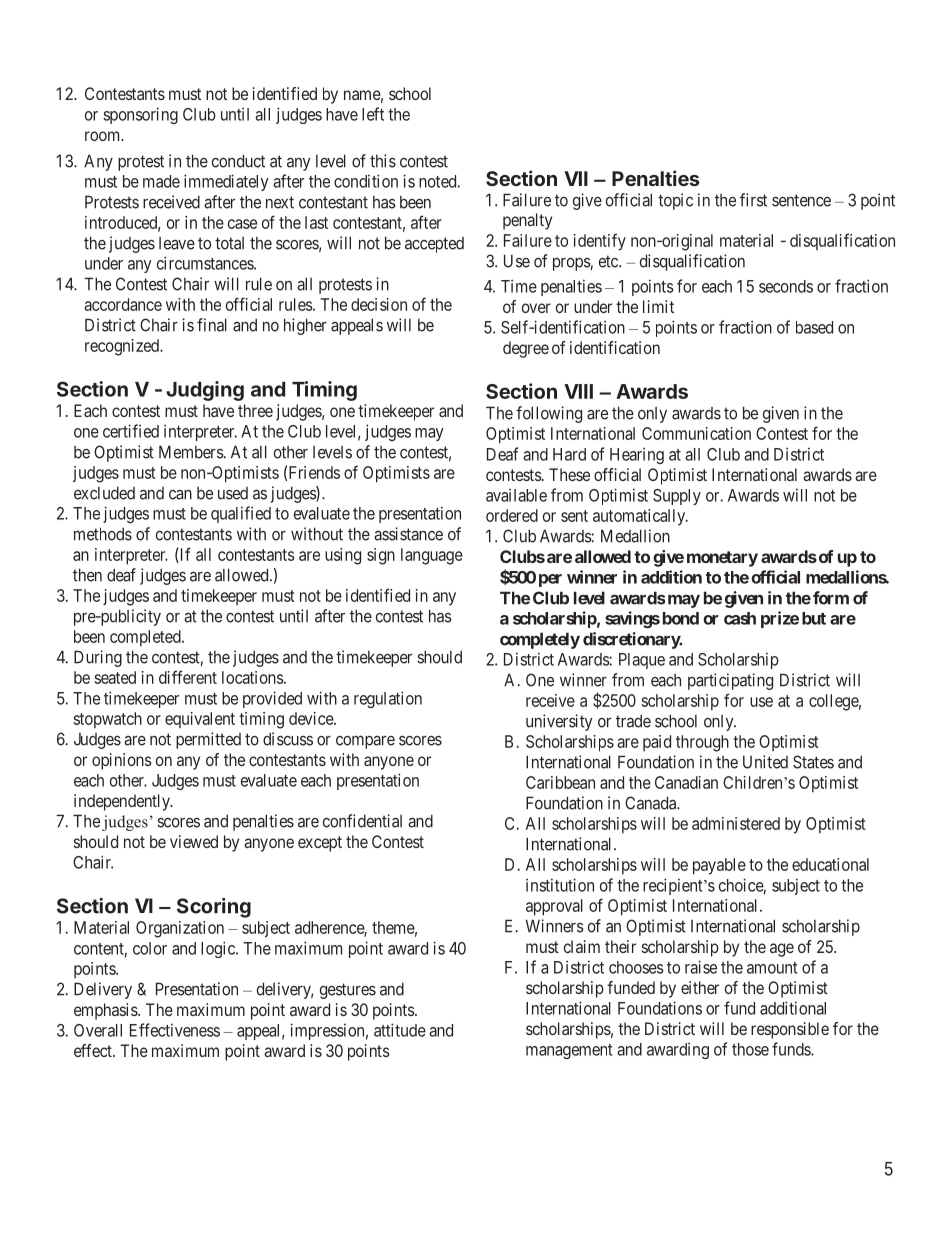 Image resolution: width=952 pixels, height=1233 pixels. Describe the element at coordinates (432, 556) in the image. I see `language` at that location.
